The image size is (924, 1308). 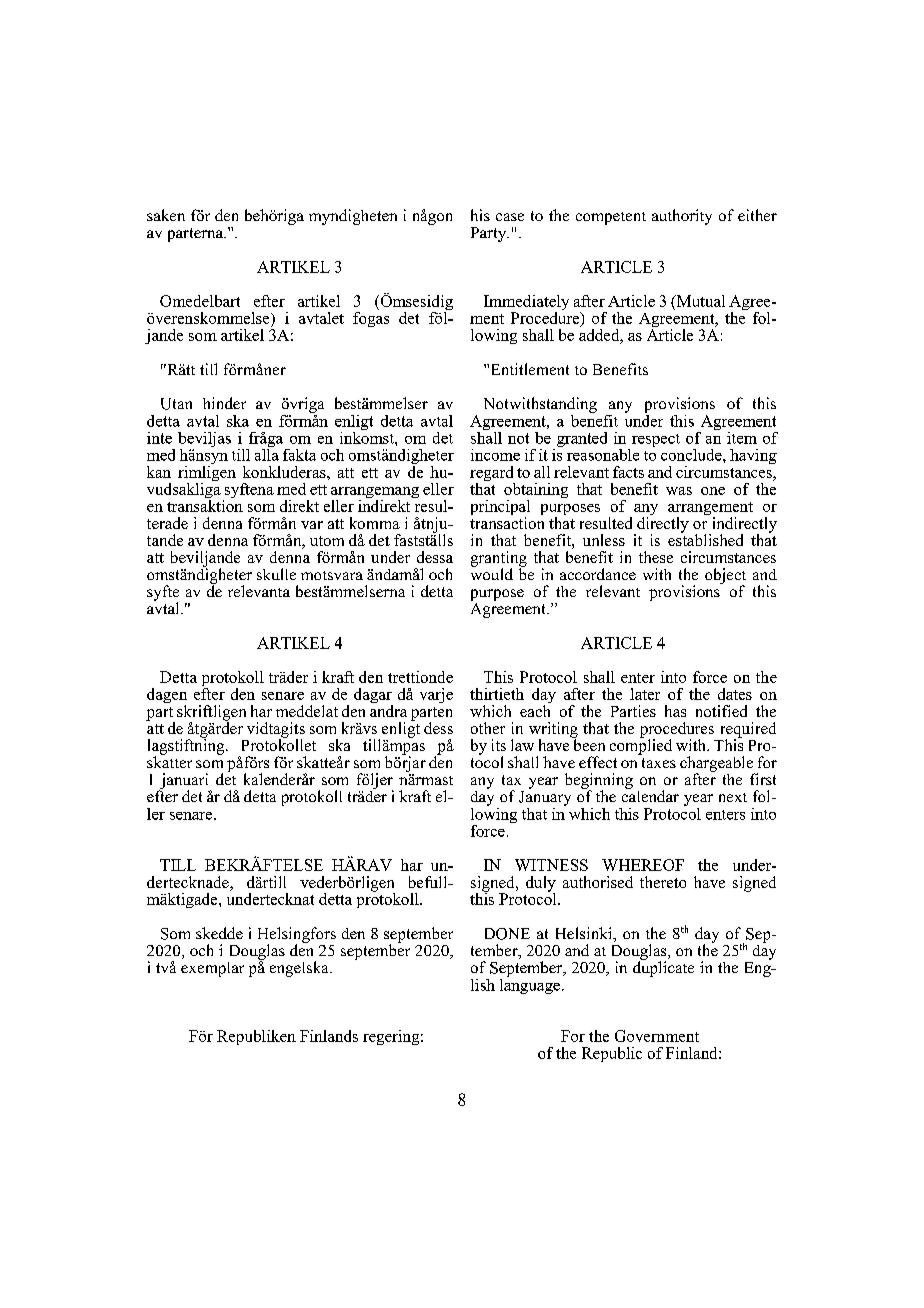 I want to click on exemplar, so click(x=212, y=969).
